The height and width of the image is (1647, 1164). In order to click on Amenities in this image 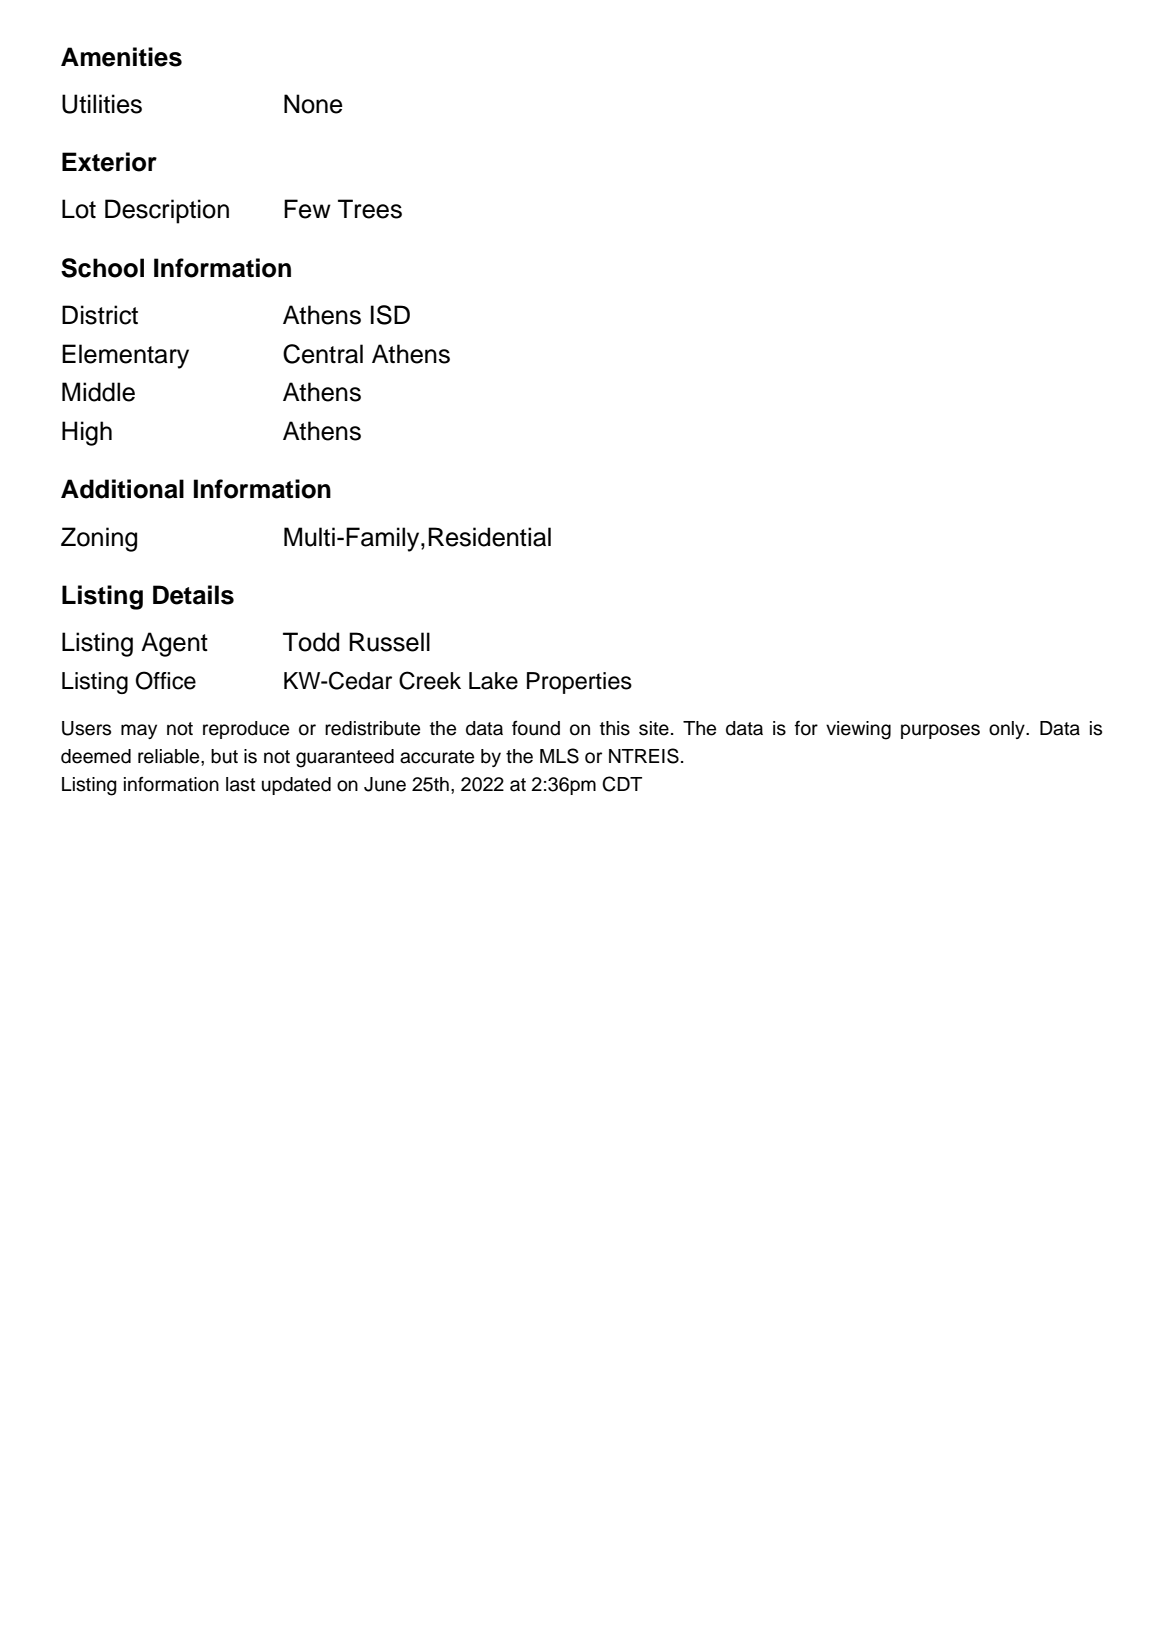, I will do `click(121, 57)`.
